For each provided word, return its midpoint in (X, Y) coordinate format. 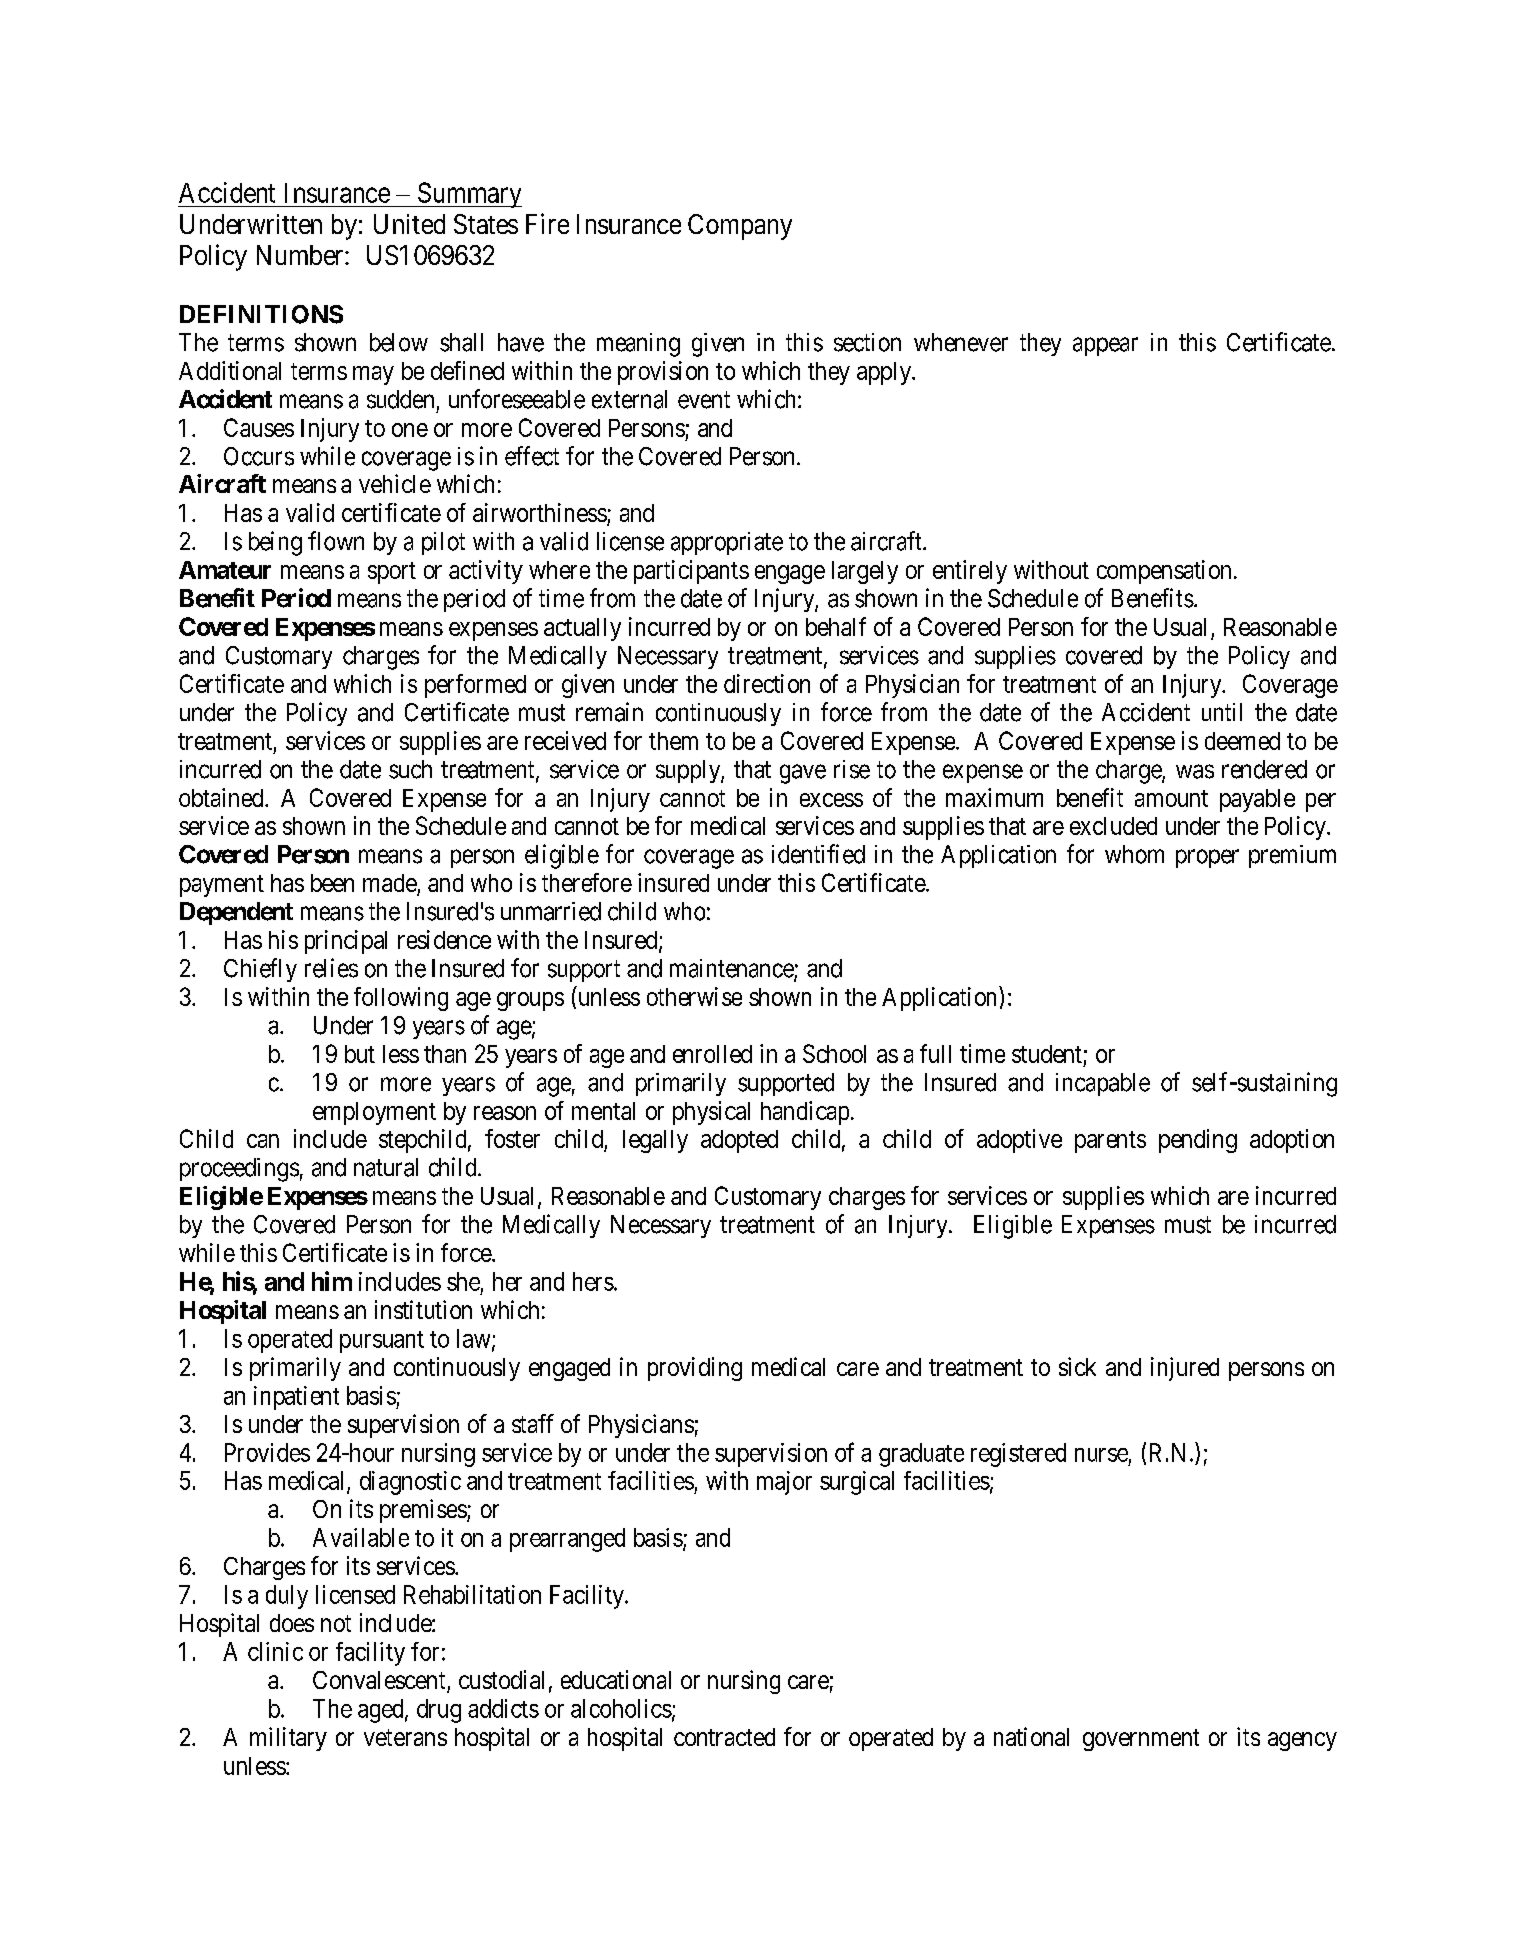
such (410, 769)
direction (767, 683)
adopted (739, 1141)
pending (1198, 1141)
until (1222, 712)
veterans (405, 1737)
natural (386, 1167)
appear (1105, 346)
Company (740, 227)
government (1141, 1740)
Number (301, 255)
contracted (724, 1737)
